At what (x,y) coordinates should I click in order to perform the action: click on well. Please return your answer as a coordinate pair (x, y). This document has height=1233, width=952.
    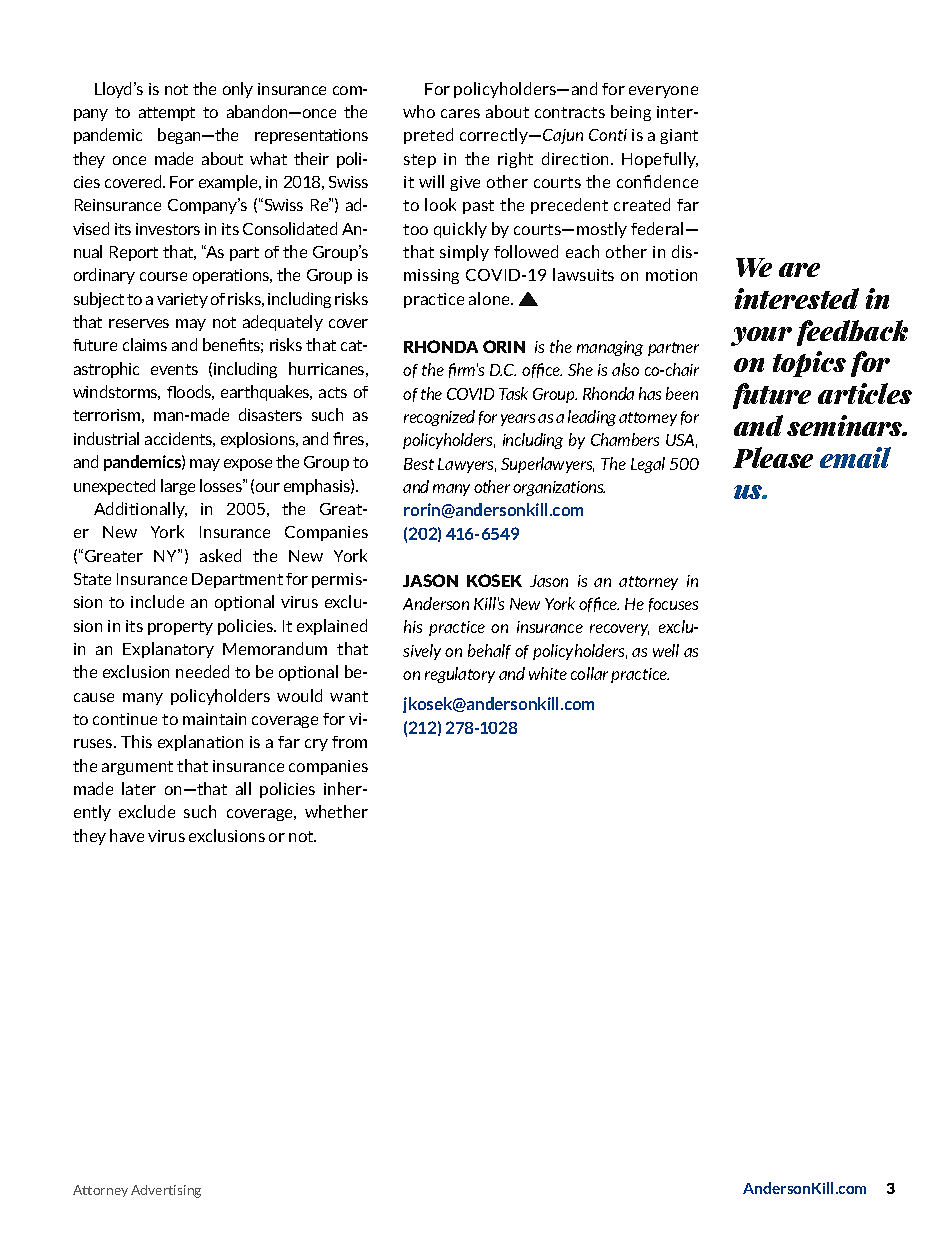
    Looking at the image, I should click on (666, 650).
